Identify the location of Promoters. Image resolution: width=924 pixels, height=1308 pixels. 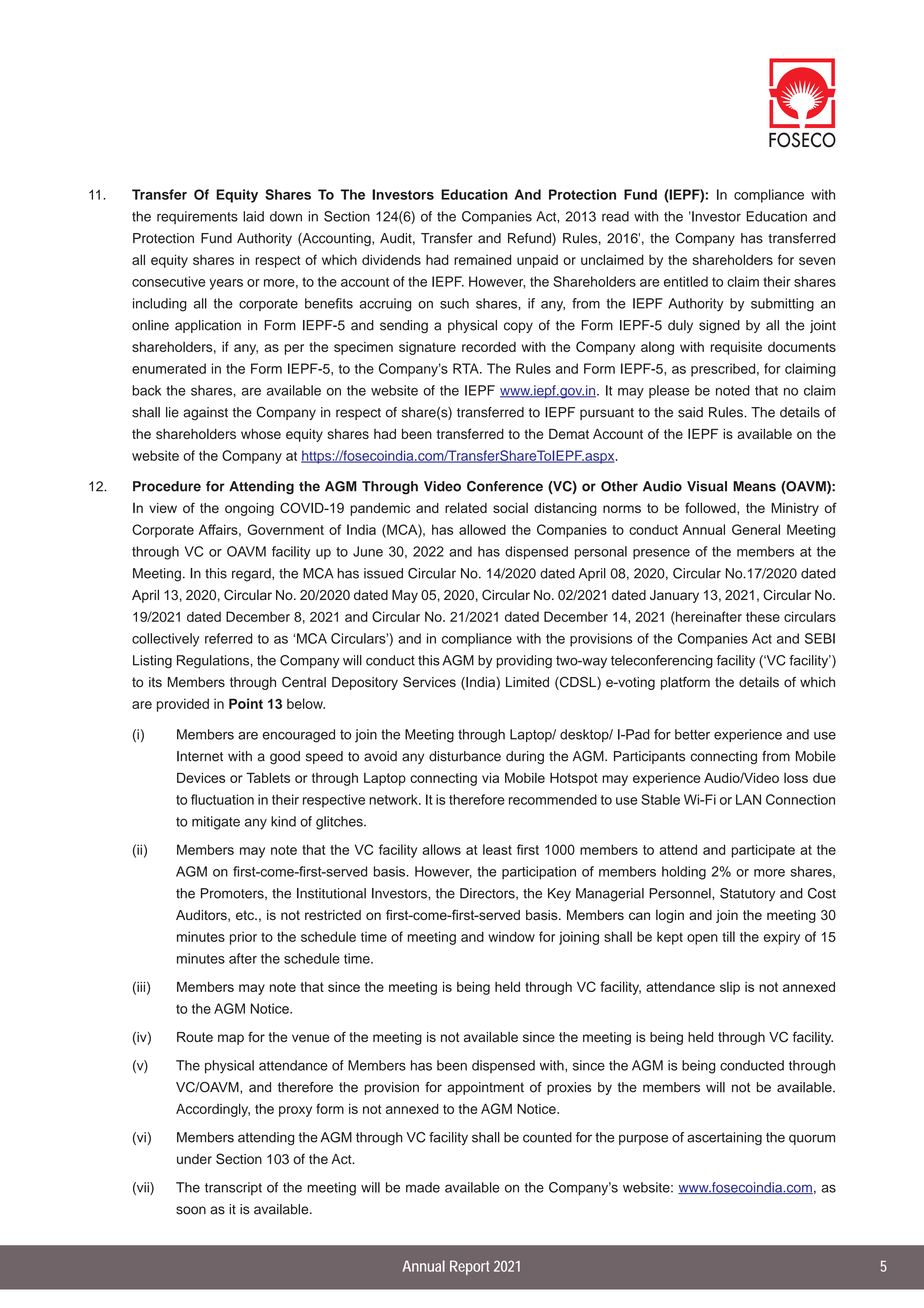
(233, 894).
